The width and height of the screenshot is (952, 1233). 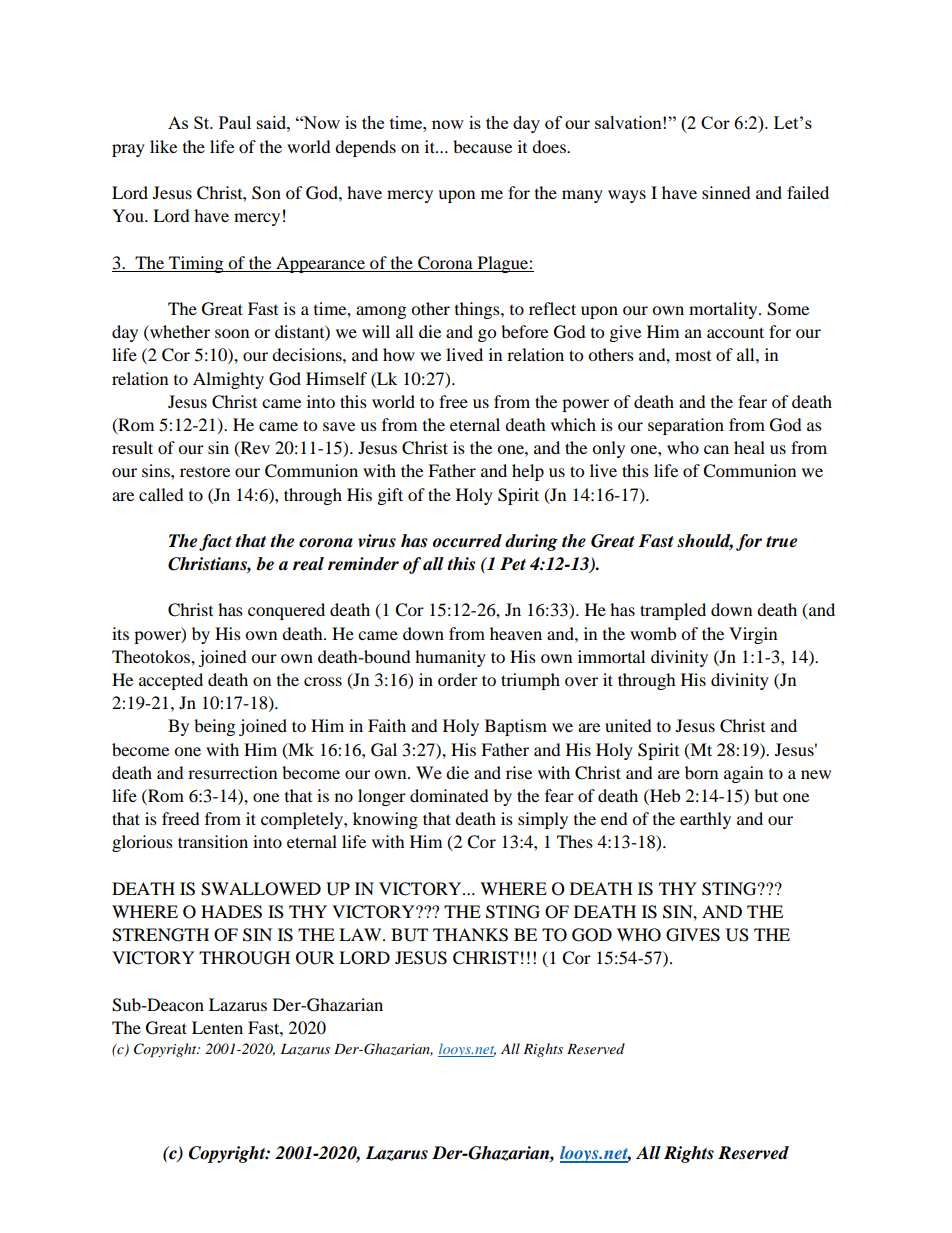 I want to click on help, so click(x=528, y=472).
